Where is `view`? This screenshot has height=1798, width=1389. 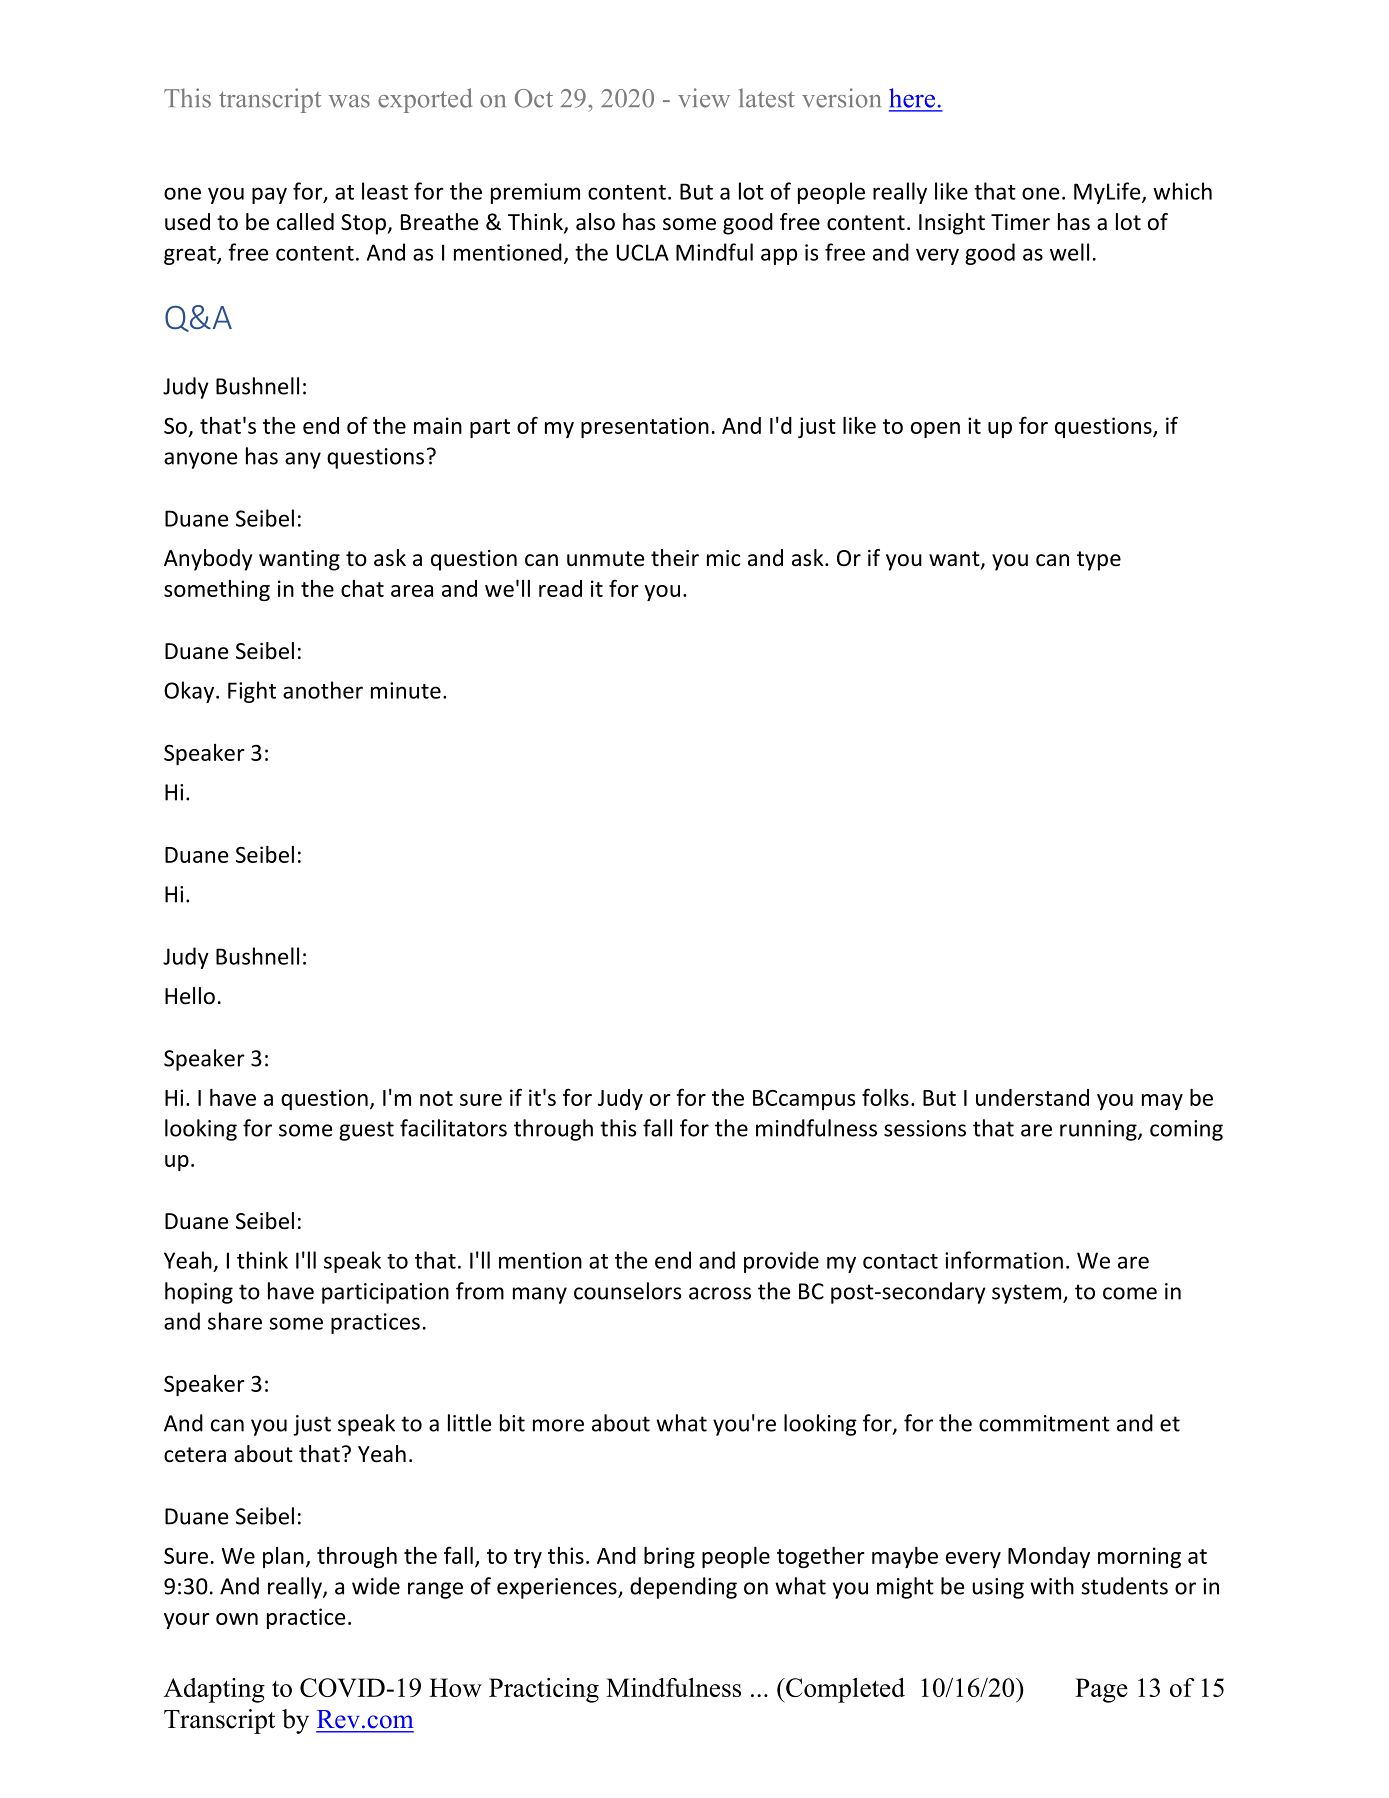 view is located at coordinates (704, 98).
